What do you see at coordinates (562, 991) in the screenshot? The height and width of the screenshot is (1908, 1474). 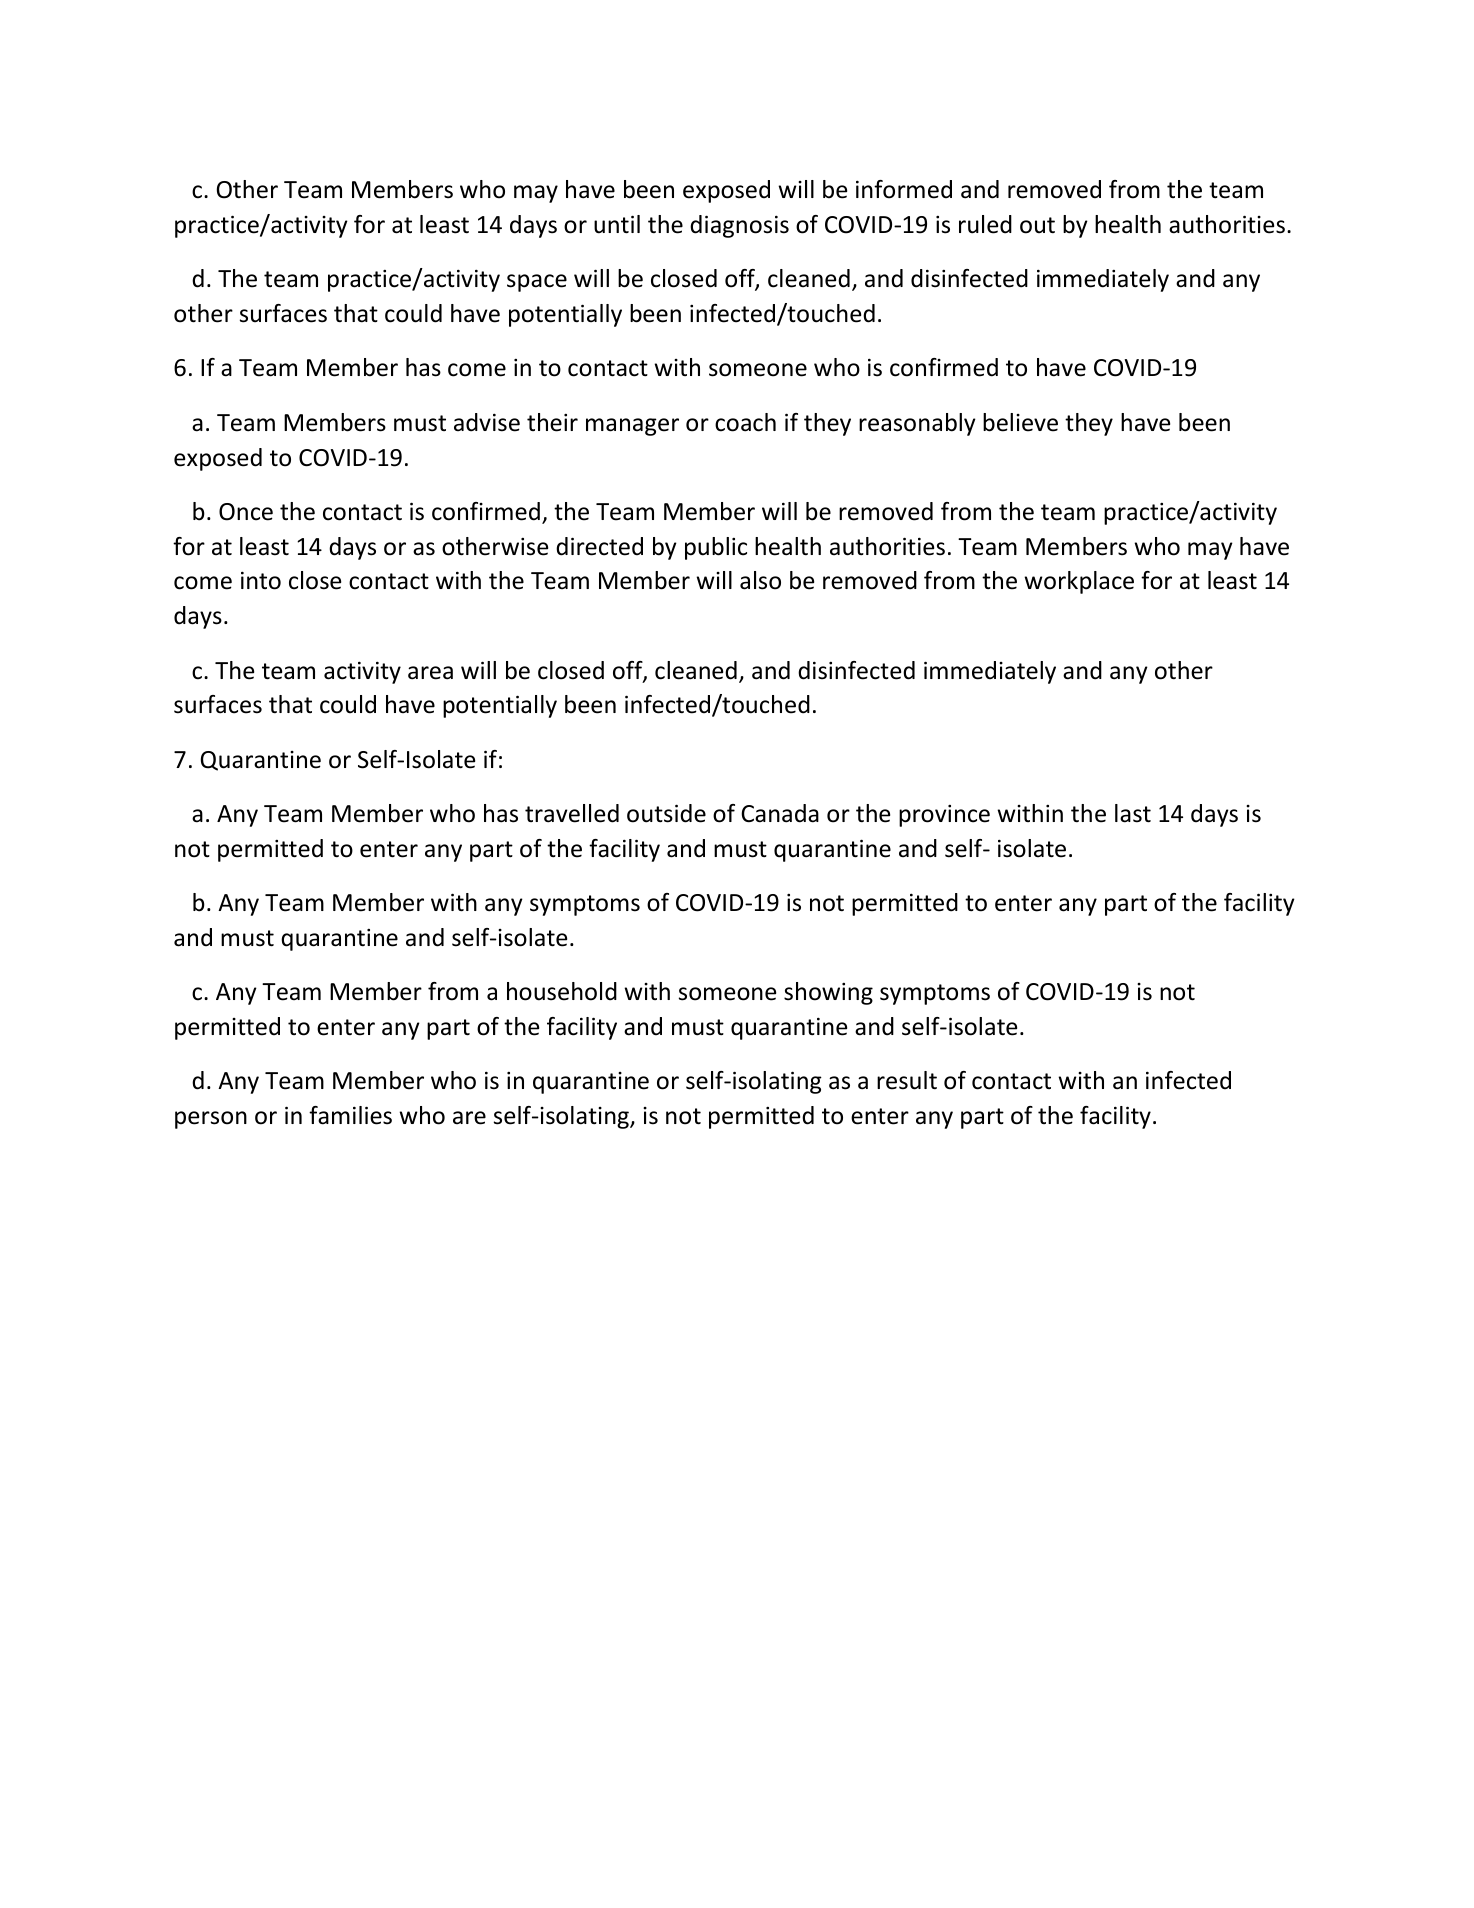 I see `household` at bounding box center [562, 991].
